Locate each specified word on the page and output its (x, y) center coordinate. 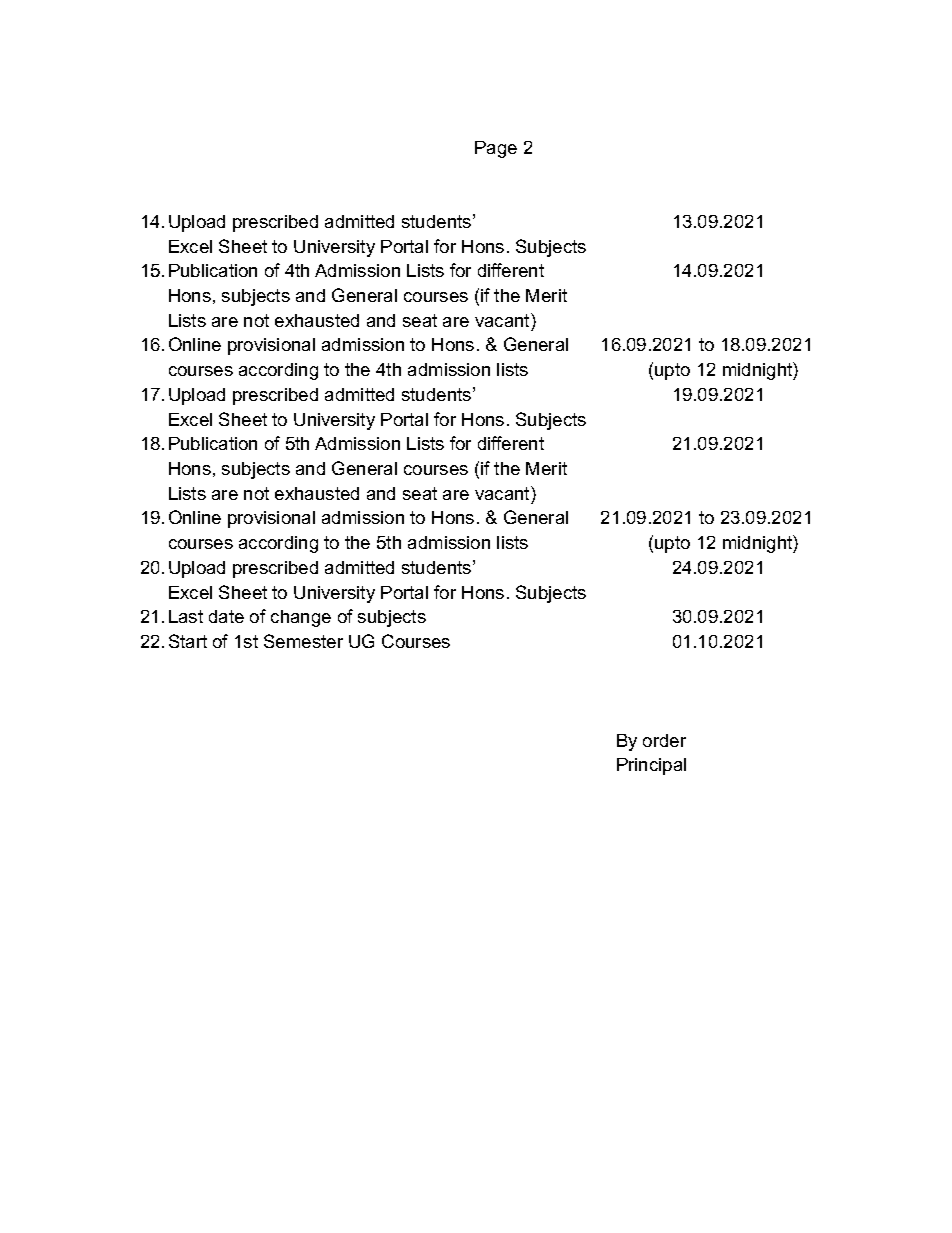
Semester (303, 641)
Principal (651, 766)
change (301, 618)
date (226, 616)
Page (496, 149)
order (664, 740)
